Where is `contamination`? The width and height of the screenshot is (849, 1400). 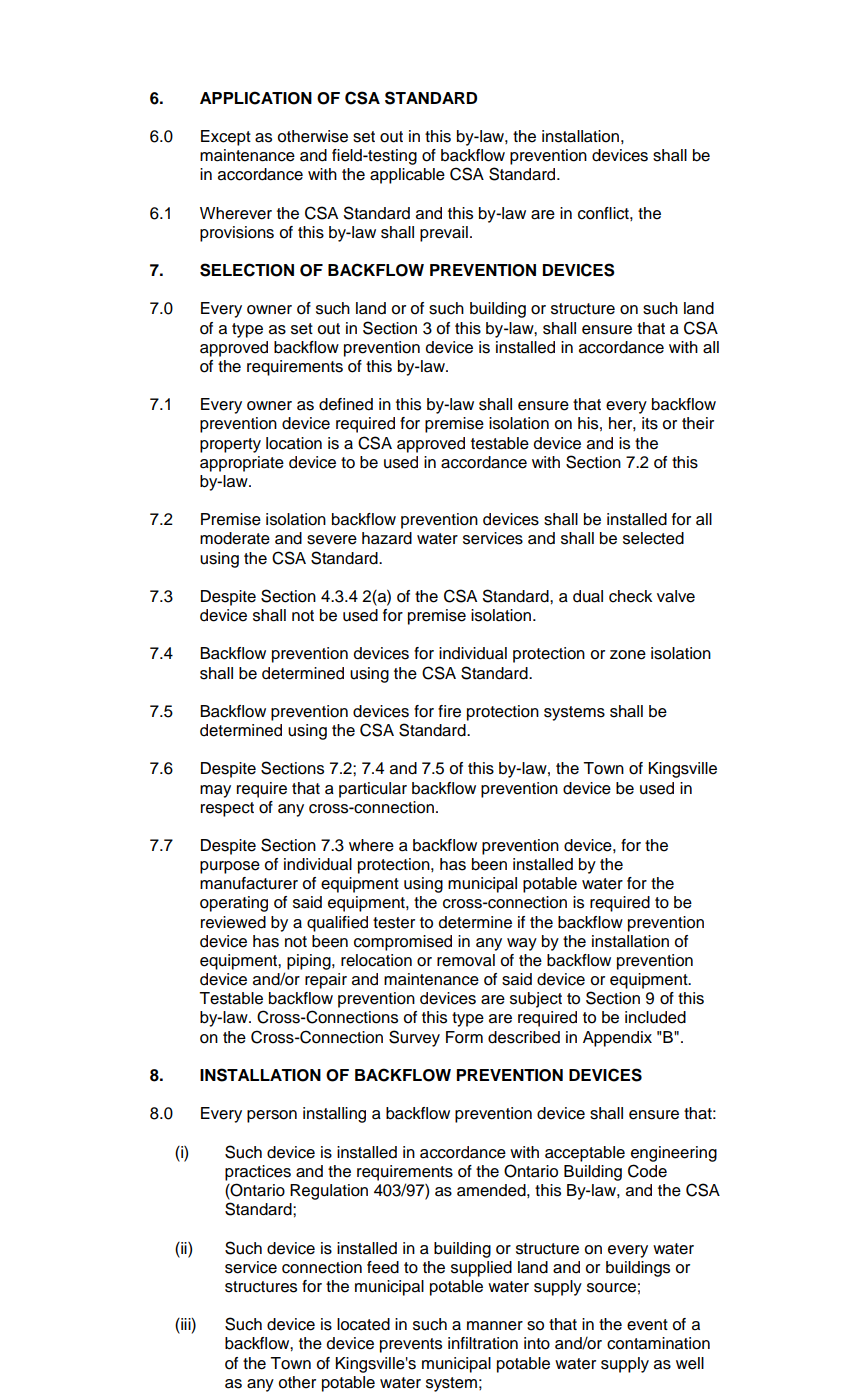
contamination is located at coordinates (658, 1343).
